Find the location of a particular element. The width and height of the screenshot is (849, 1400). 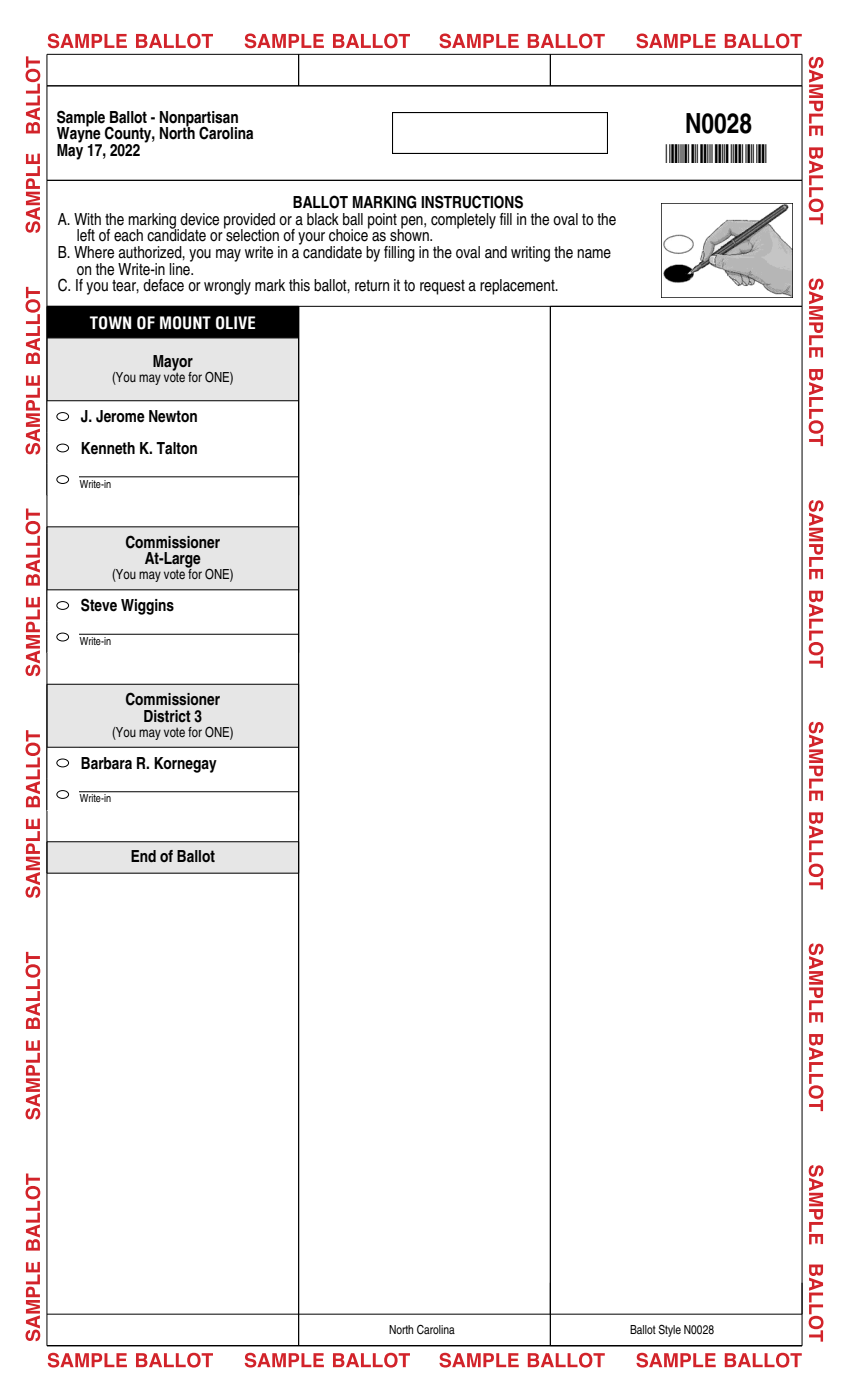

End is located at coordinates (143, 856).
